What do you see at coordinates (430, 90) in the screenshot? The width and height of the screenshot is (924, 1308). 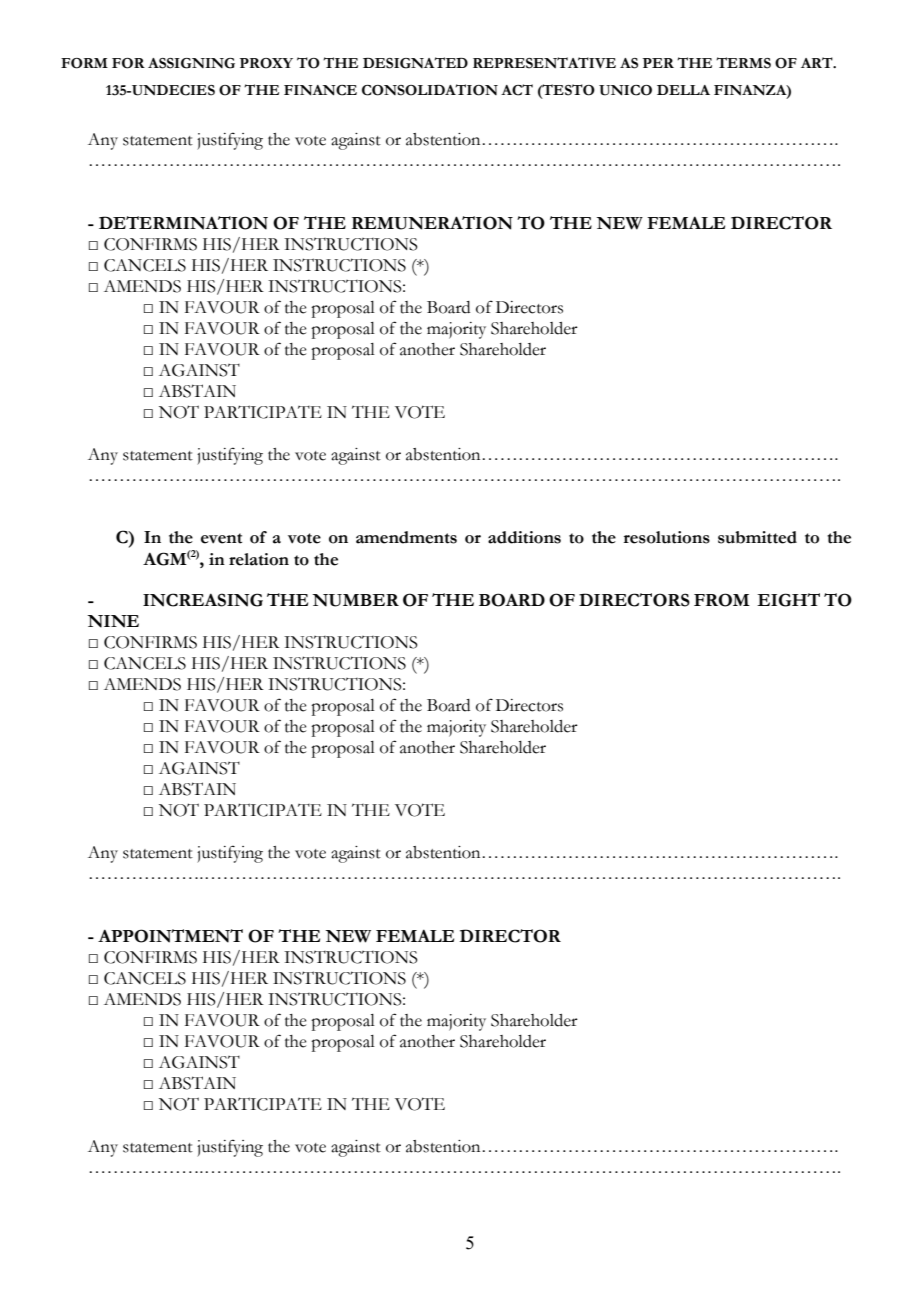 I see `CONSOLIDATION` at bounding box center [430, 90].
